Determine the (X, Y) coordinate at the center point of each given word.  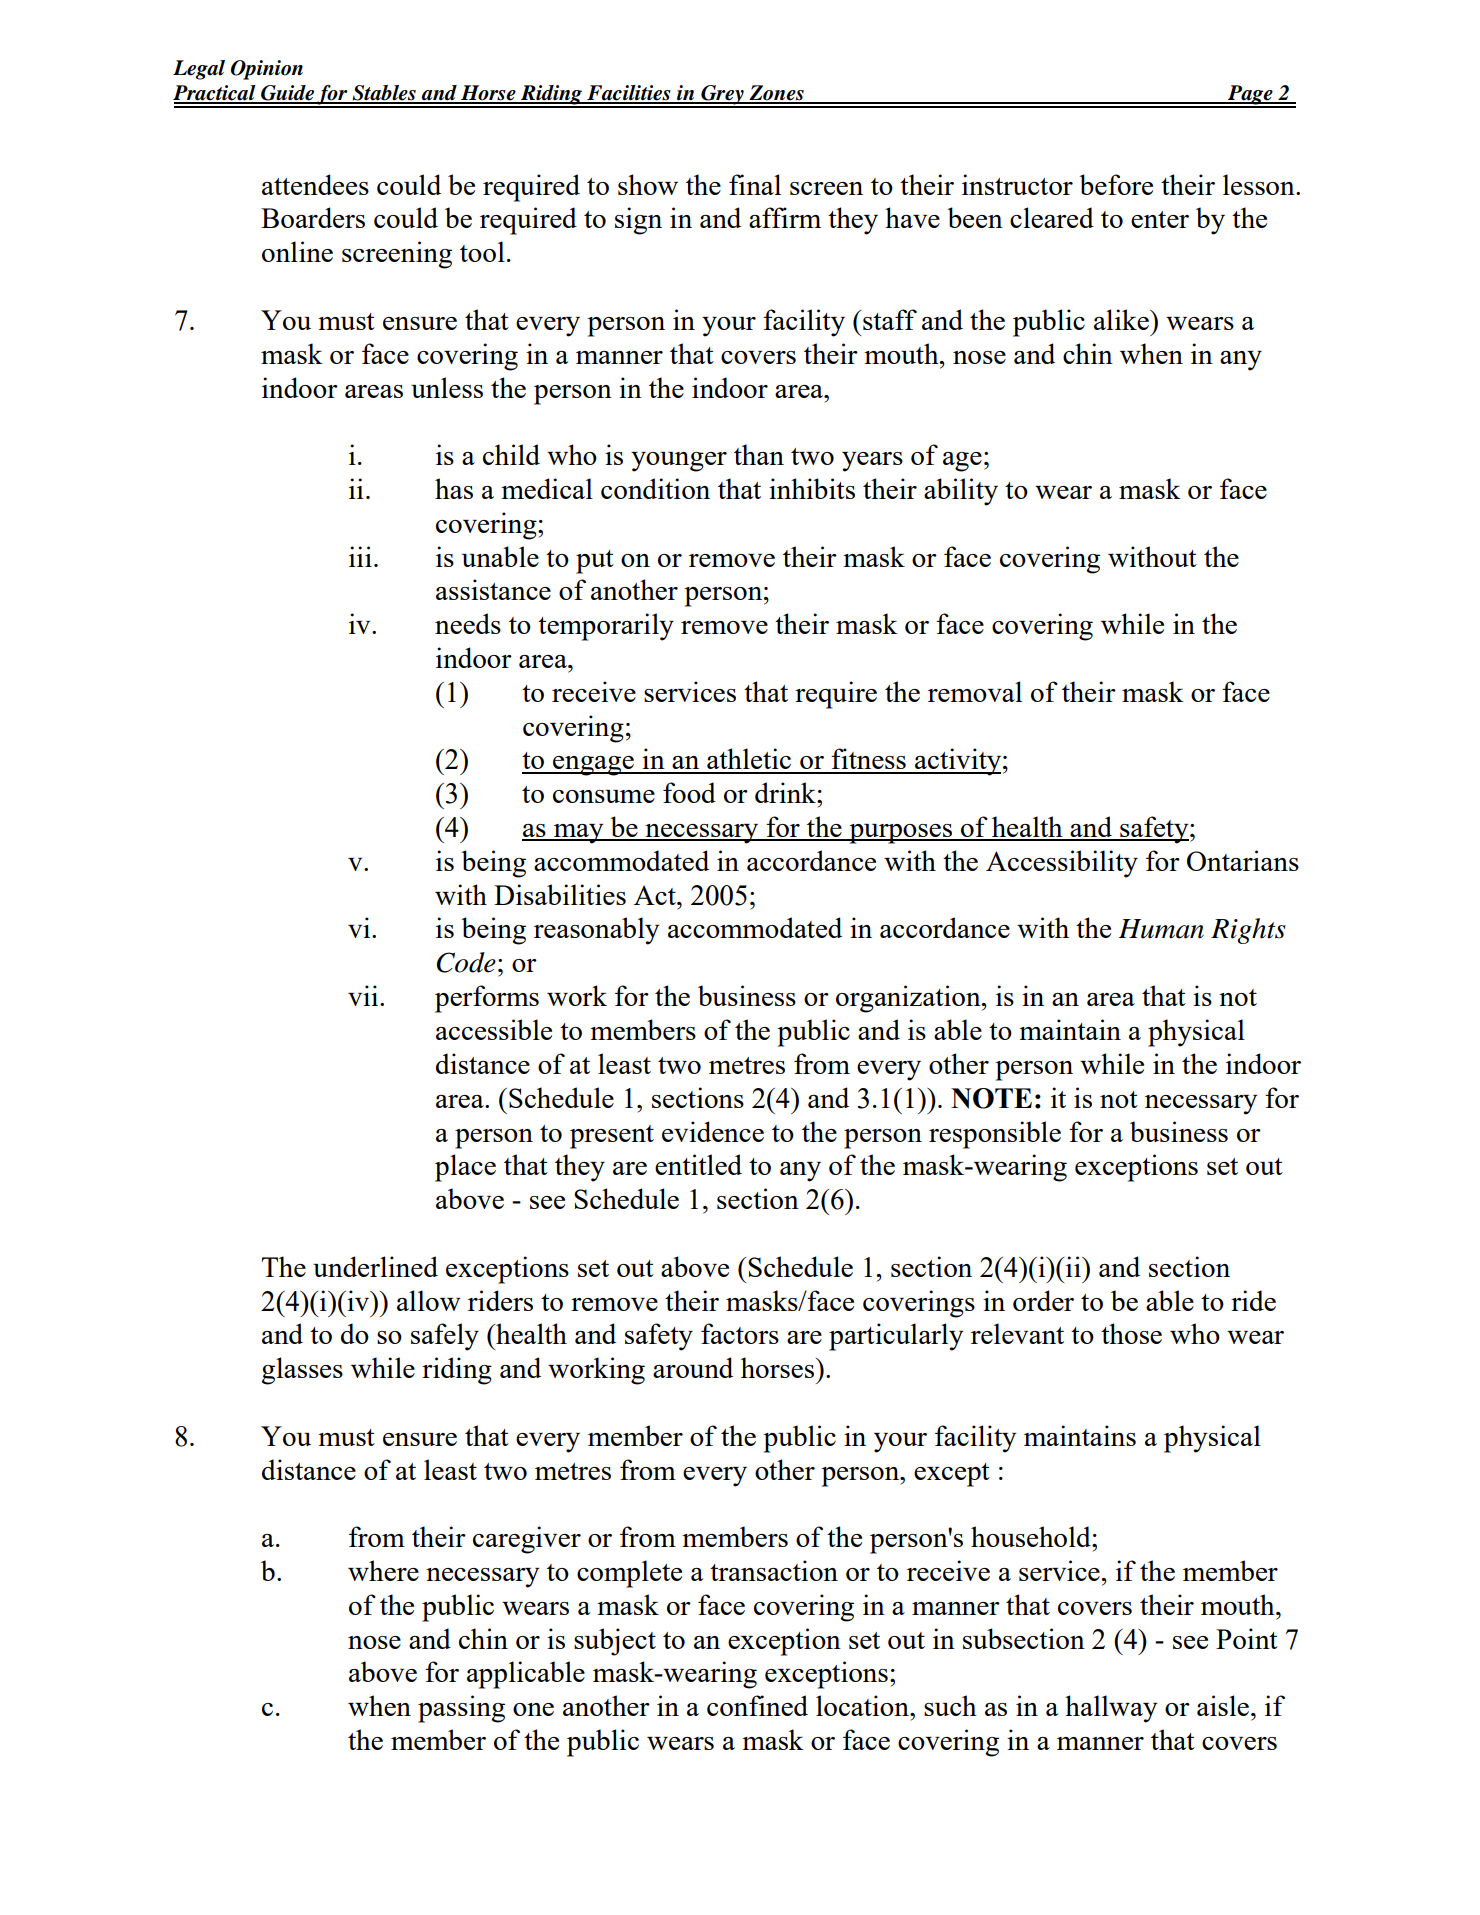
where (383, 1570)
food (689, 792)
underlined (375, 1266)
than (759, 454)
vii (364, 995)
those (1131, 1333)
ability (961, 492)
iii (360, 556)
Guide (287, 94)
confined (757, 1705)
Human (1161, 929)
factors (740, 1333)
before (1116, 184)
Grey (722, 96)
